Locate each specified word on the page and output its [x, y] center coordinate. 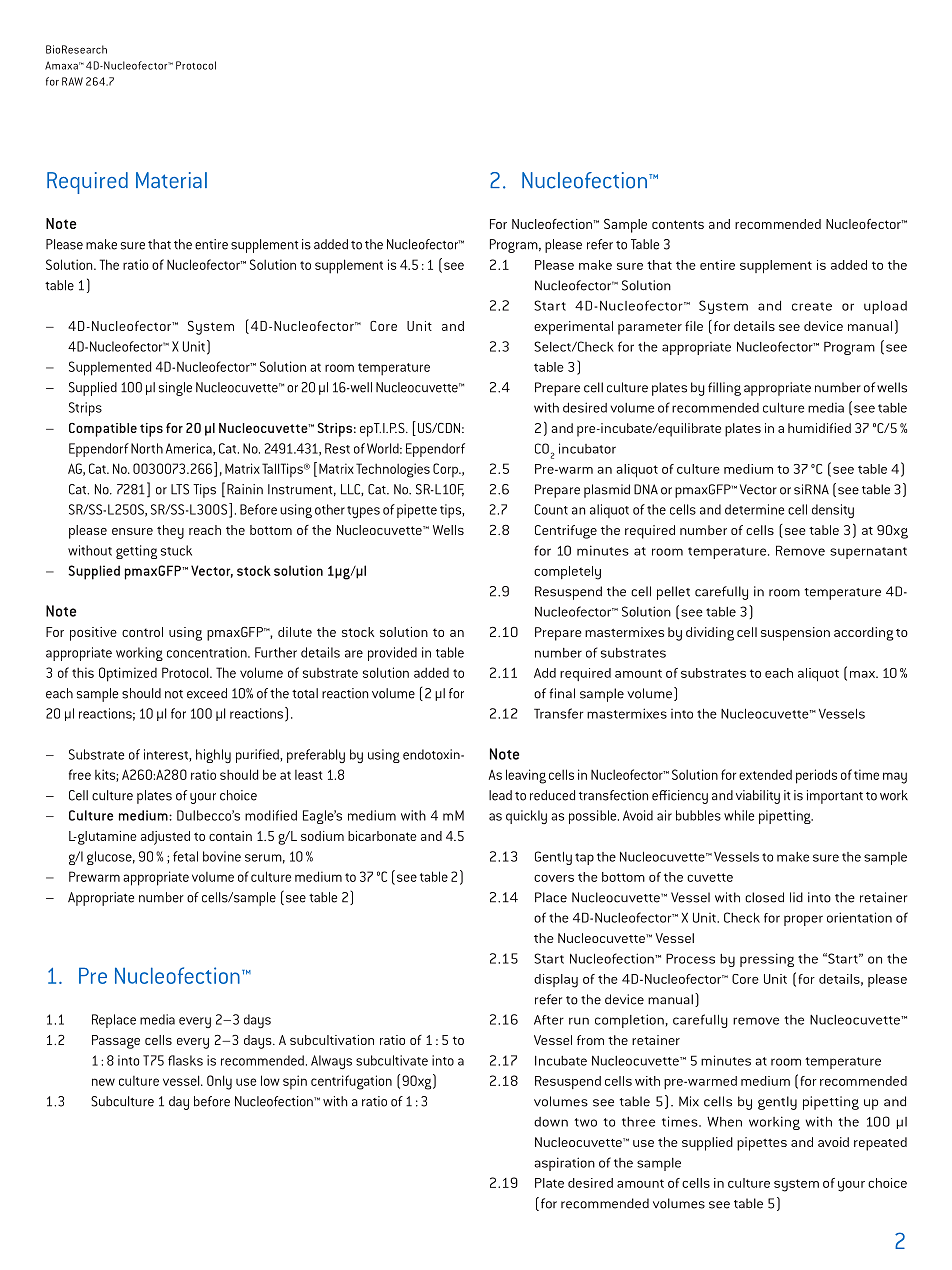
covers [554, 878]
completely [567, 573]
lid [796, 897]
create [812, 306]
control [142, 632]
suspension [795, 634]
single [175, 389]
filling [724, 389]
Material [171, 180]
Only [219, 1082]
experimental [573, 328]
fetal [185, 856]
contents [678, 224]
